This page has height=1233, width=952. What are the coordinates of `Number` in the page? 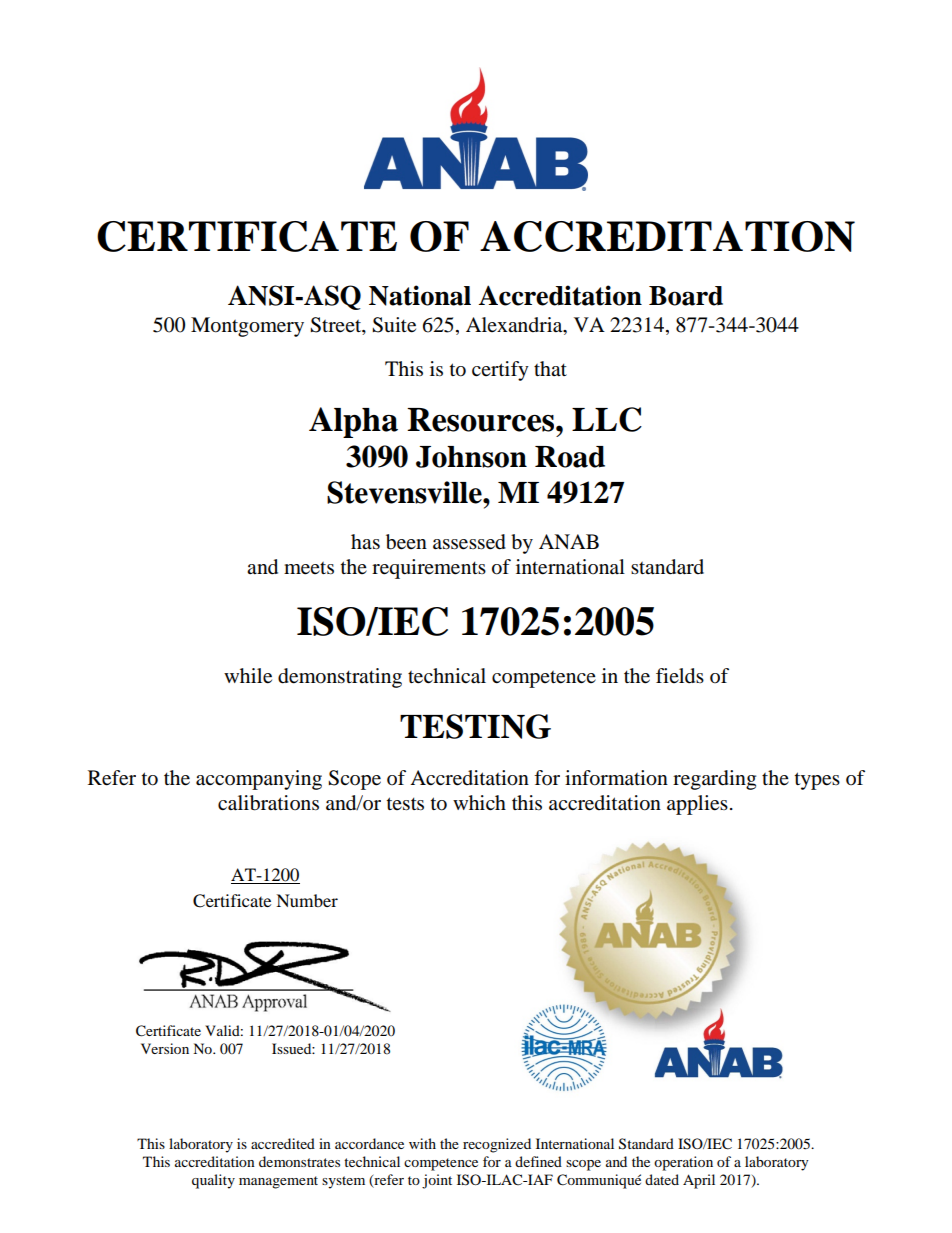 It's located at (307, 900).
